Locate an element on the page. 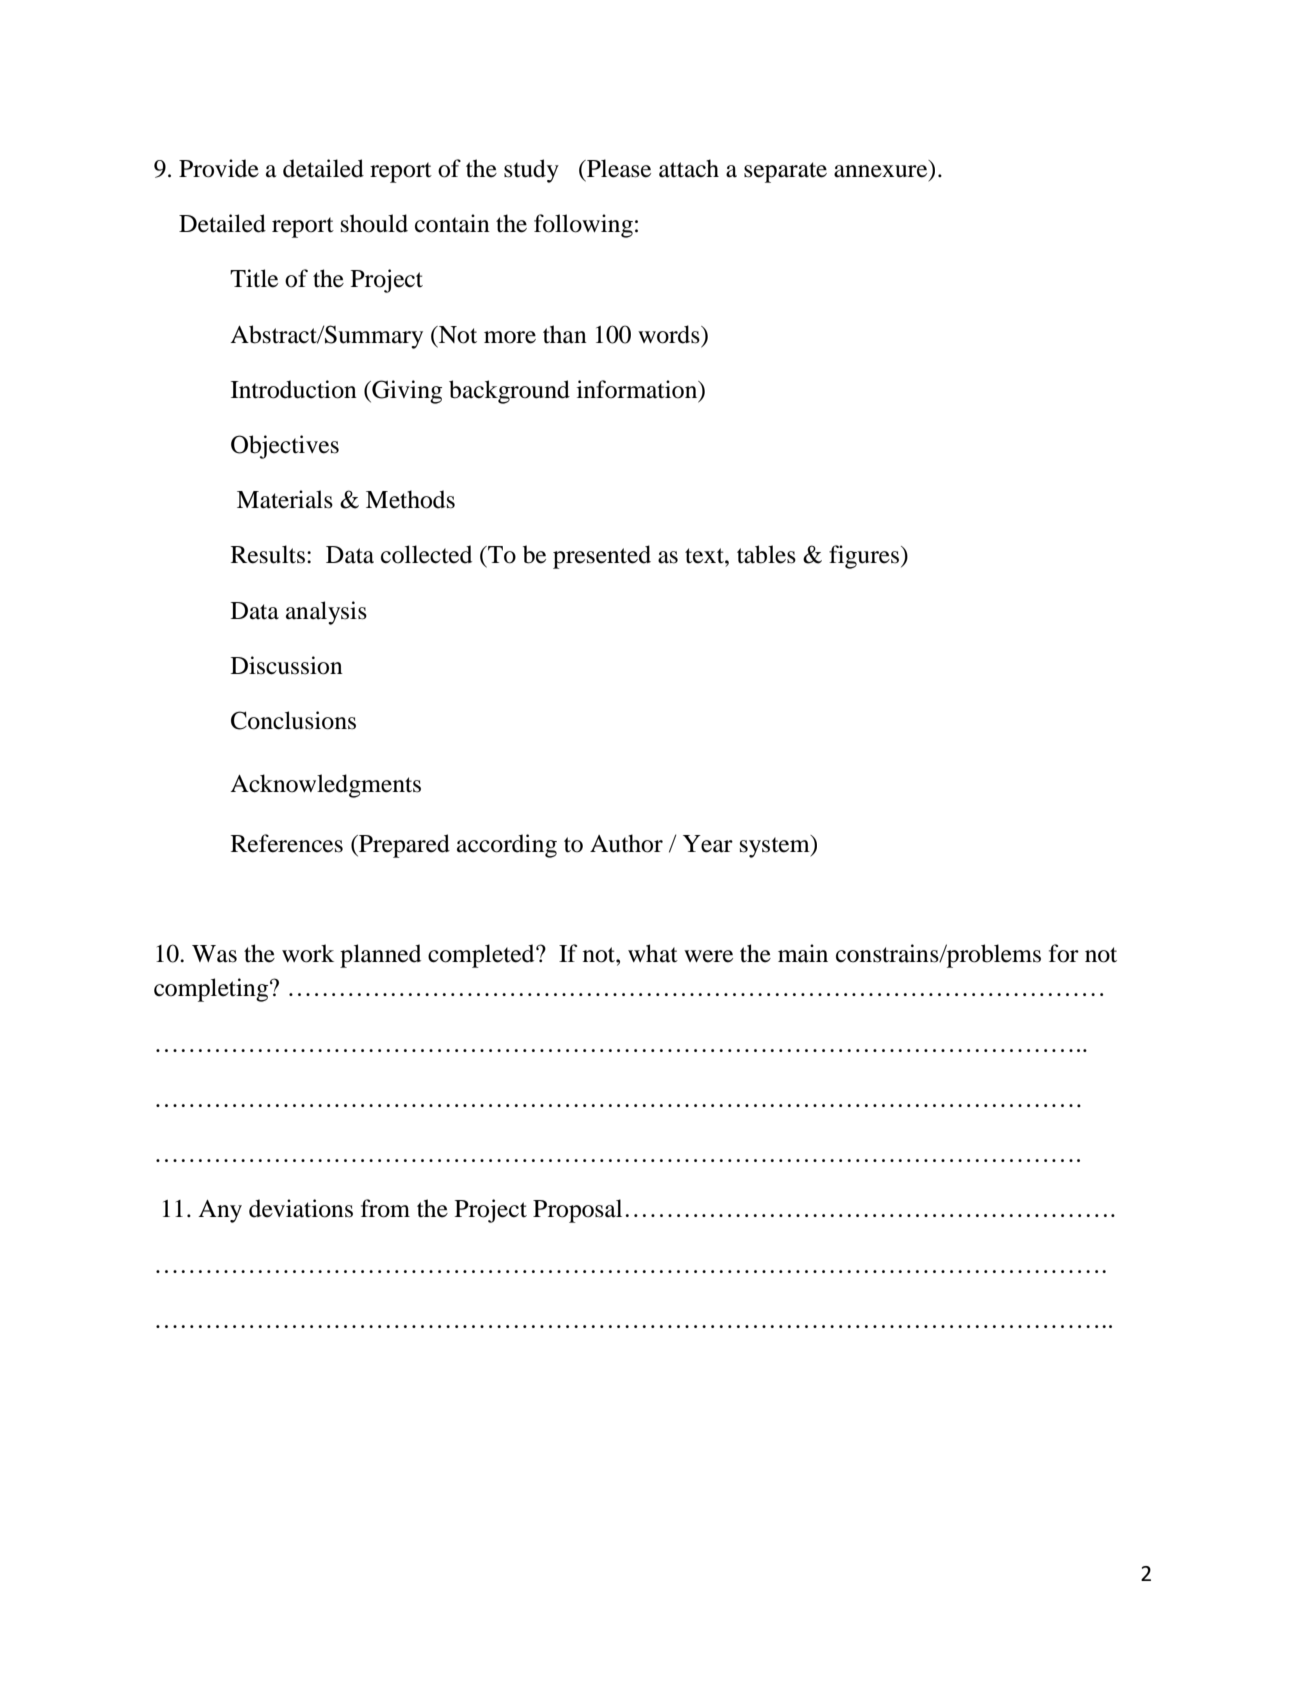  Provide is located at coordinates (219, 168).
